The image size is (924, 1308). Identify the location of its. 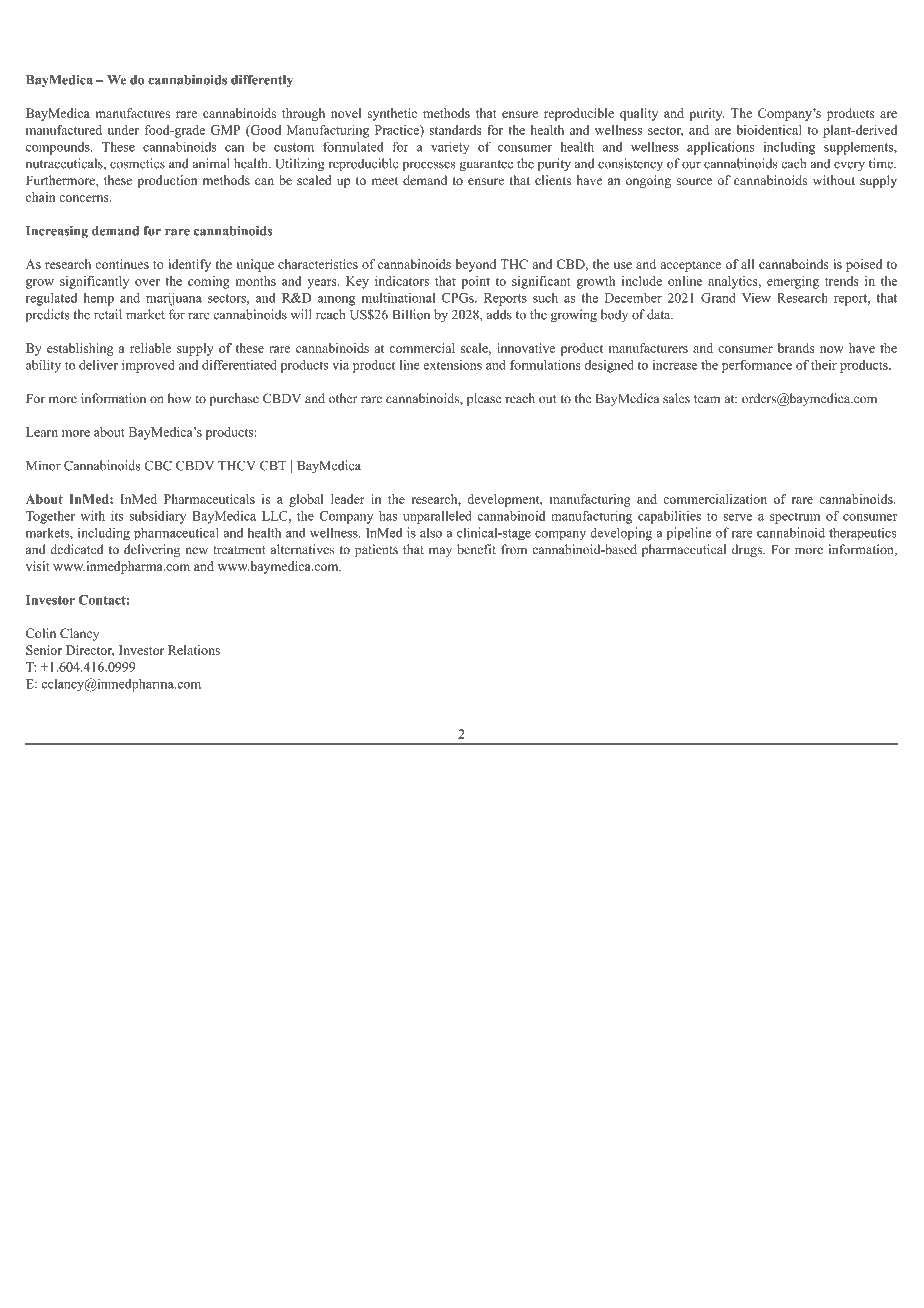
(117, 516).
